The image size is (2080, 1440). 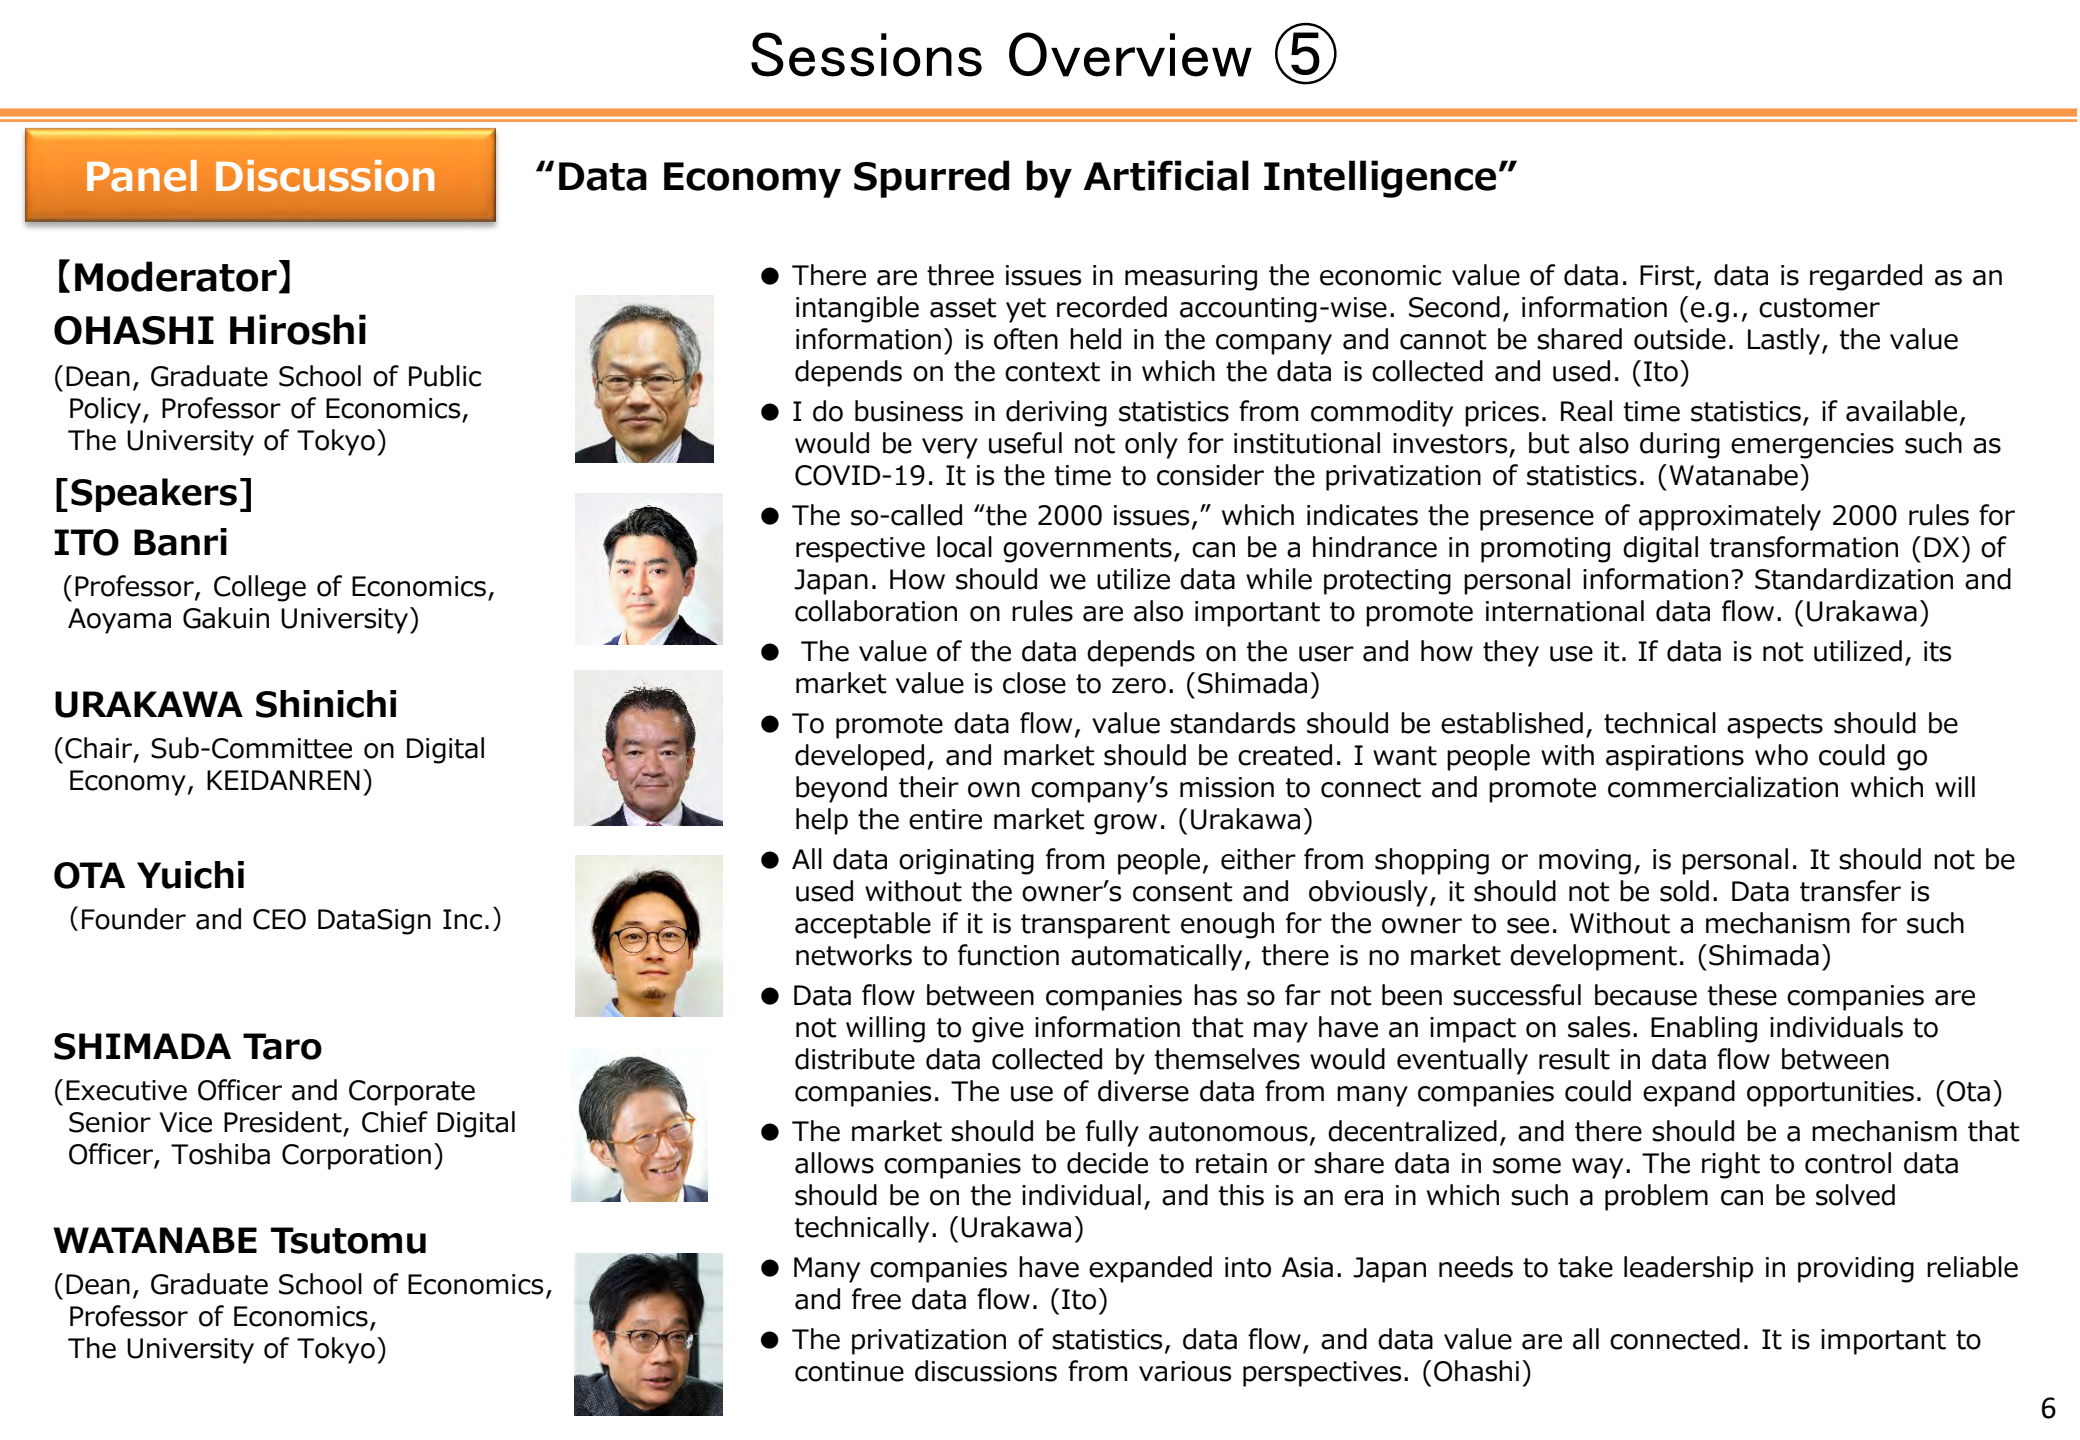 I want to click on CEO, so click(x=279, y=919).
